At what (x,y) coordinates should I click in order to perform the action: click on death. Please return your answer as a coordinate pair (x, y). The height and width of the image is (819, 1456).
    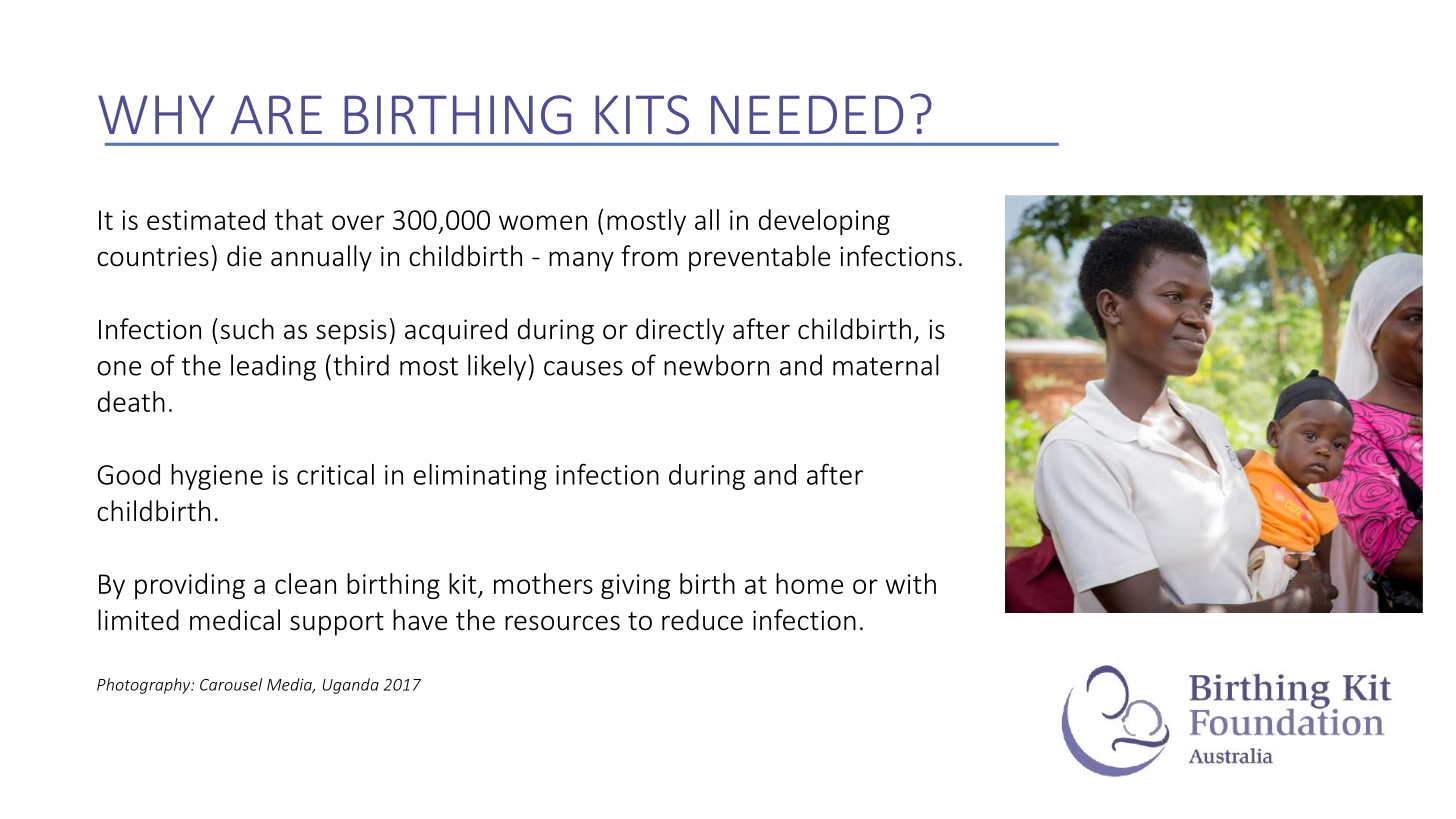
    Looking at the image, I should click on (131, 401).
